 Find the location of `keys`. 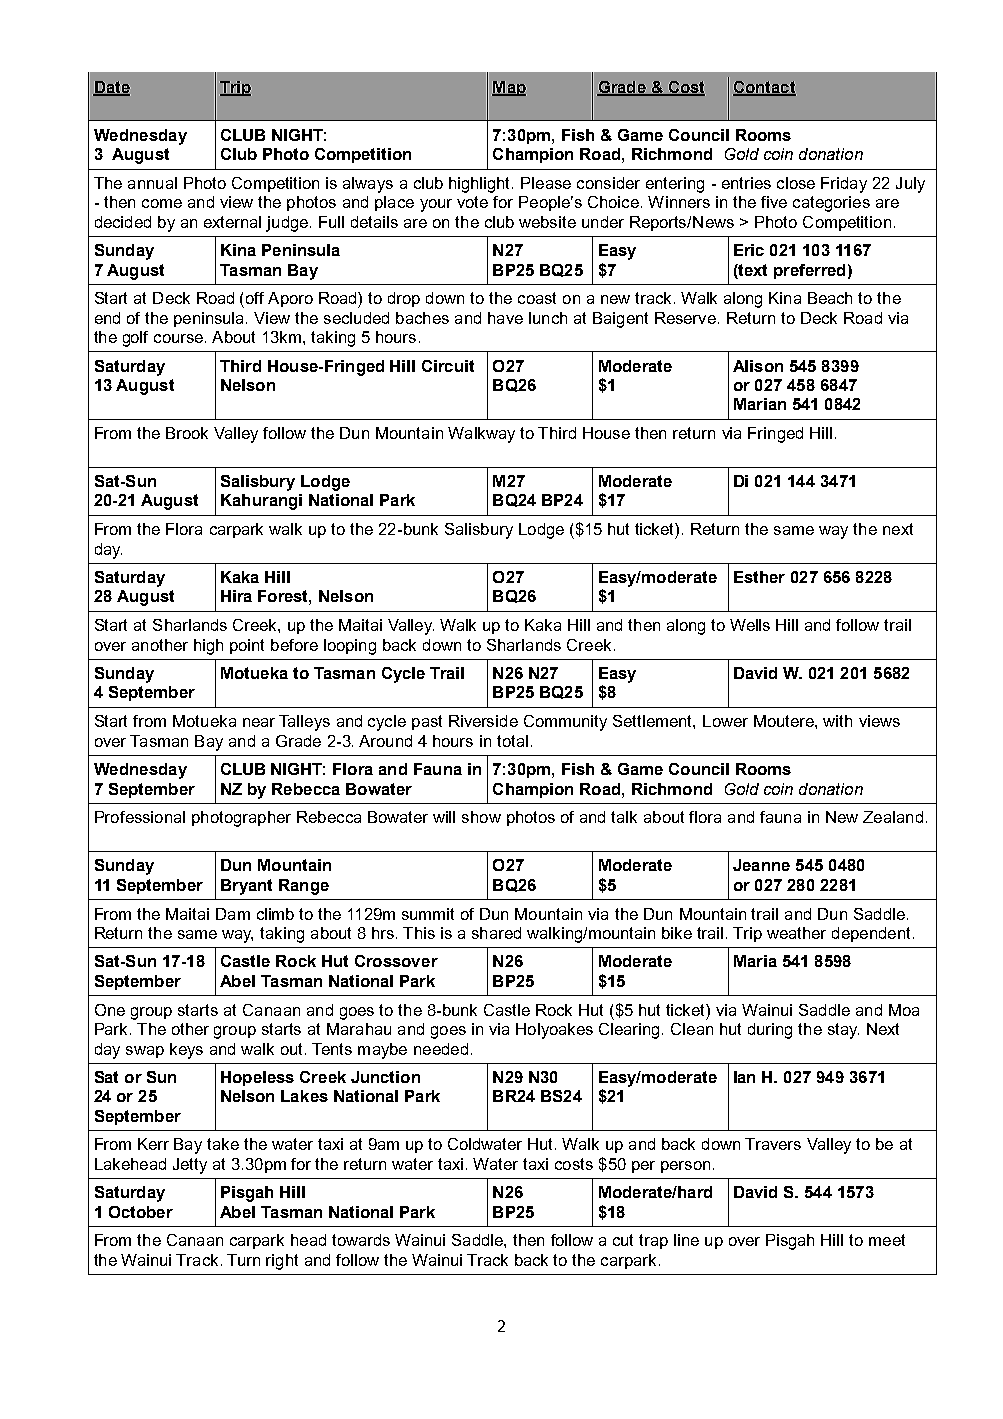

keys is located at coordinates (186, 1051).
